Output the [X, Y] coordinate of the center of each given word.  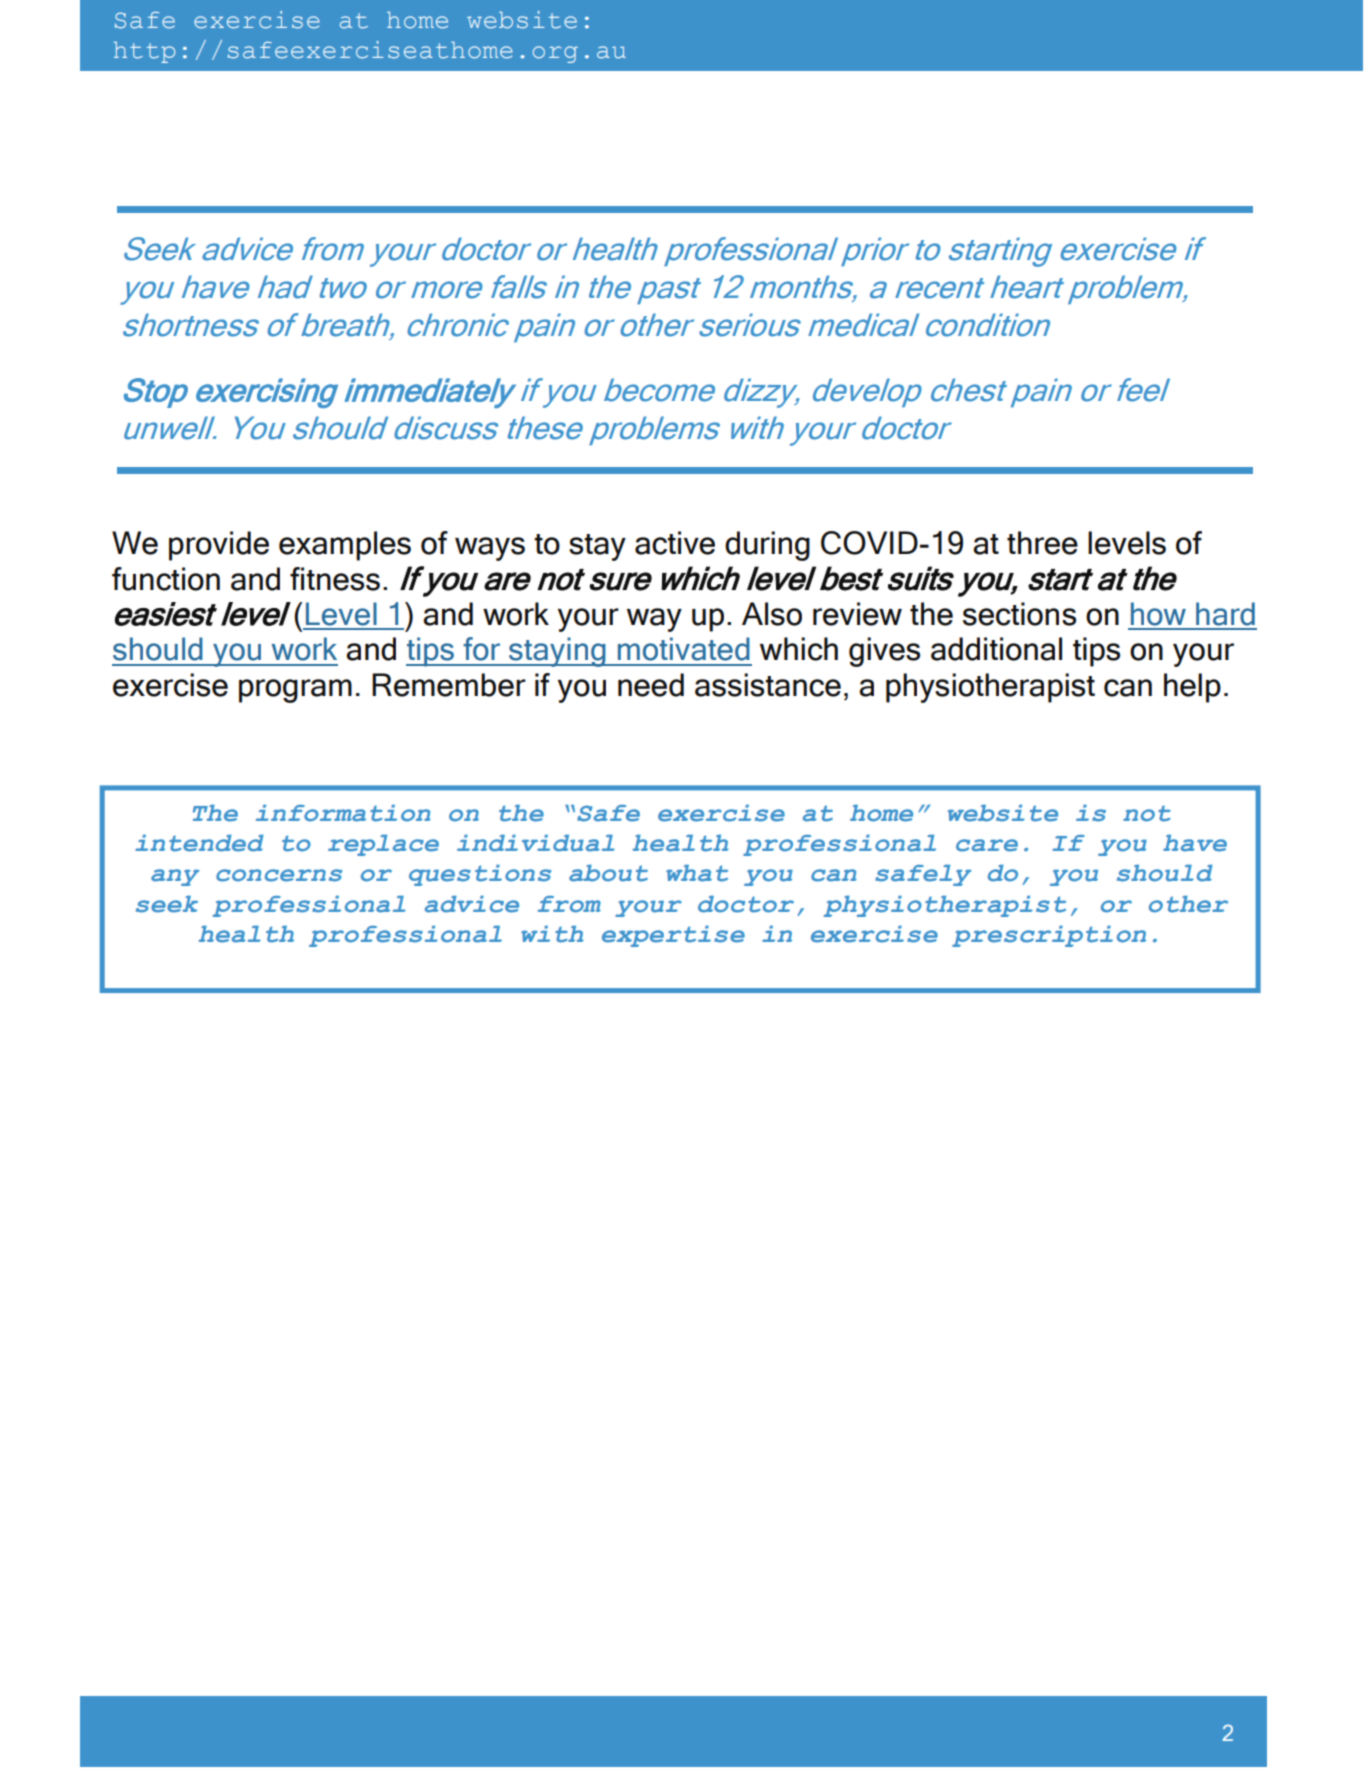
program [295, 691]
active [675, 543]
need [651, 685]
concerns [279, 875]
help [1192, 688]
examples [345, 546]
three [1042, 543]
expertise [673, 936]
